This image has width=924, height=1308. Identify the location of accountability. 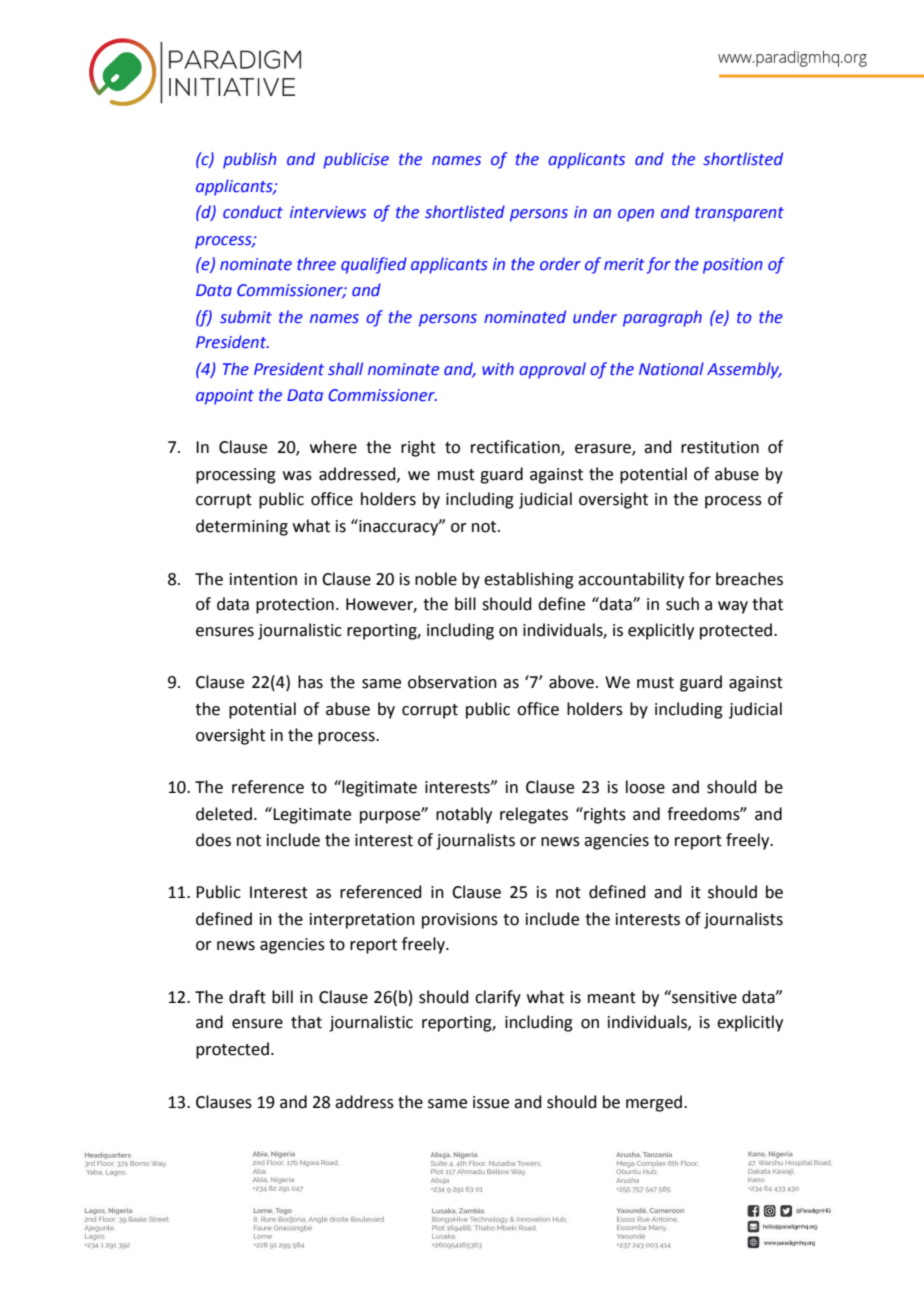
(631, 580).
